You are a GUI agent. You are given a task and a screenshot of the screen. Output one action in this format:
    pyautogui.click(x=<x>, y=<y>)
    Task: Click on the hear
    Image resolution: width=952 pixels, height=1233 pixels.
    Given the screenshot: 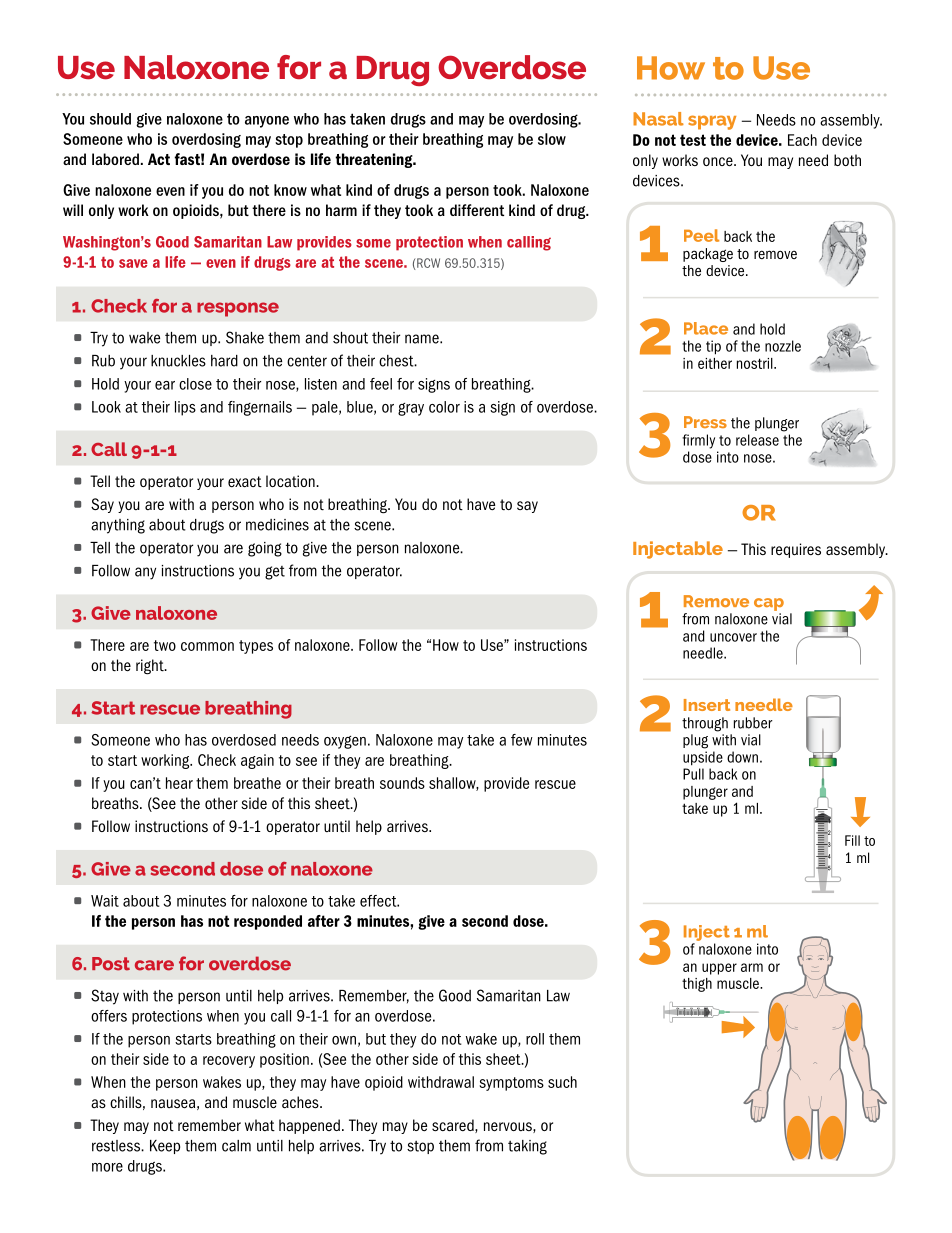 What is the action you would take?
    pyautogui.click(x=179, y=783)
